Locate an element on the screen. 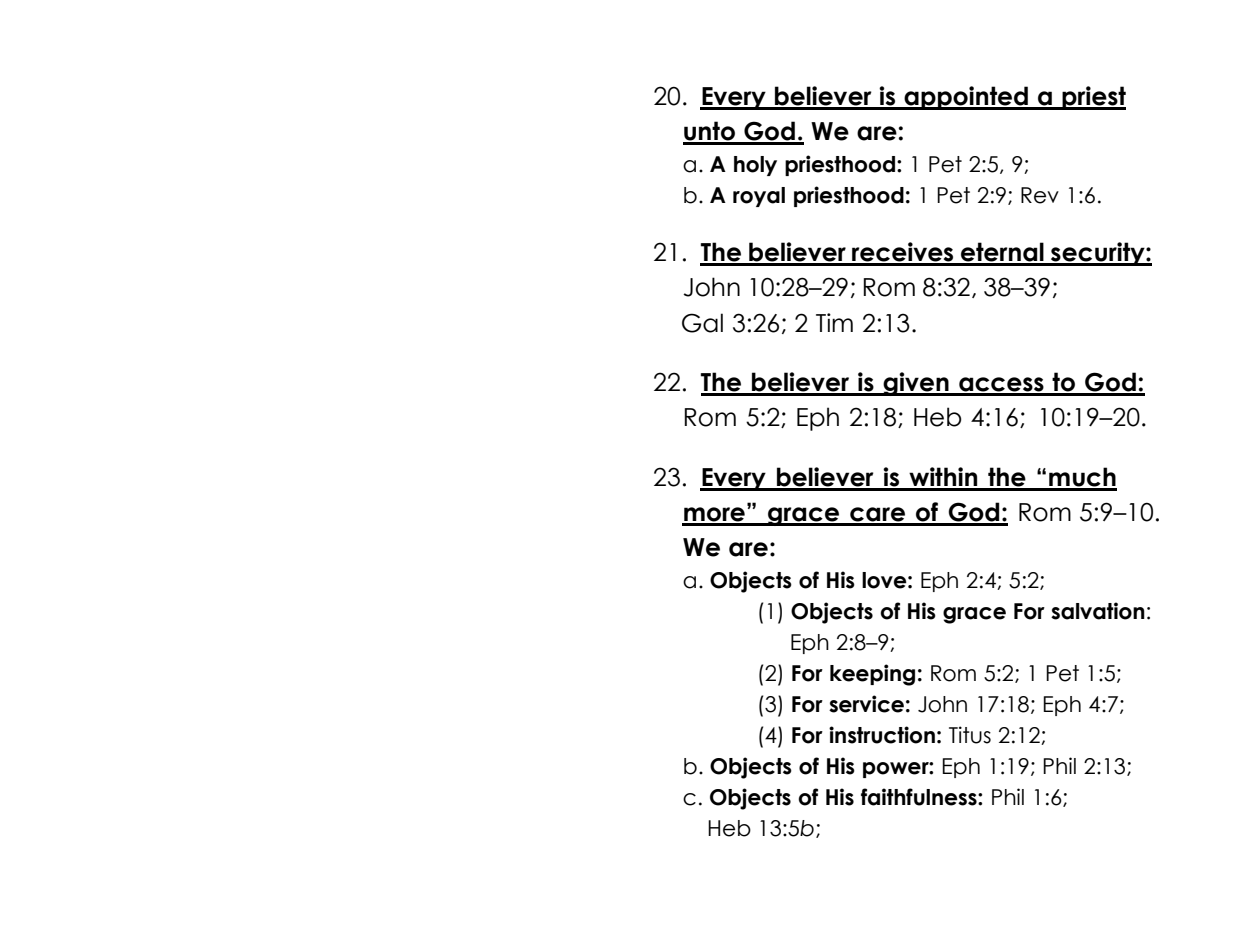 This screenshot has height=952, width=1233. Rev is located at coordinates (1040, 195).
